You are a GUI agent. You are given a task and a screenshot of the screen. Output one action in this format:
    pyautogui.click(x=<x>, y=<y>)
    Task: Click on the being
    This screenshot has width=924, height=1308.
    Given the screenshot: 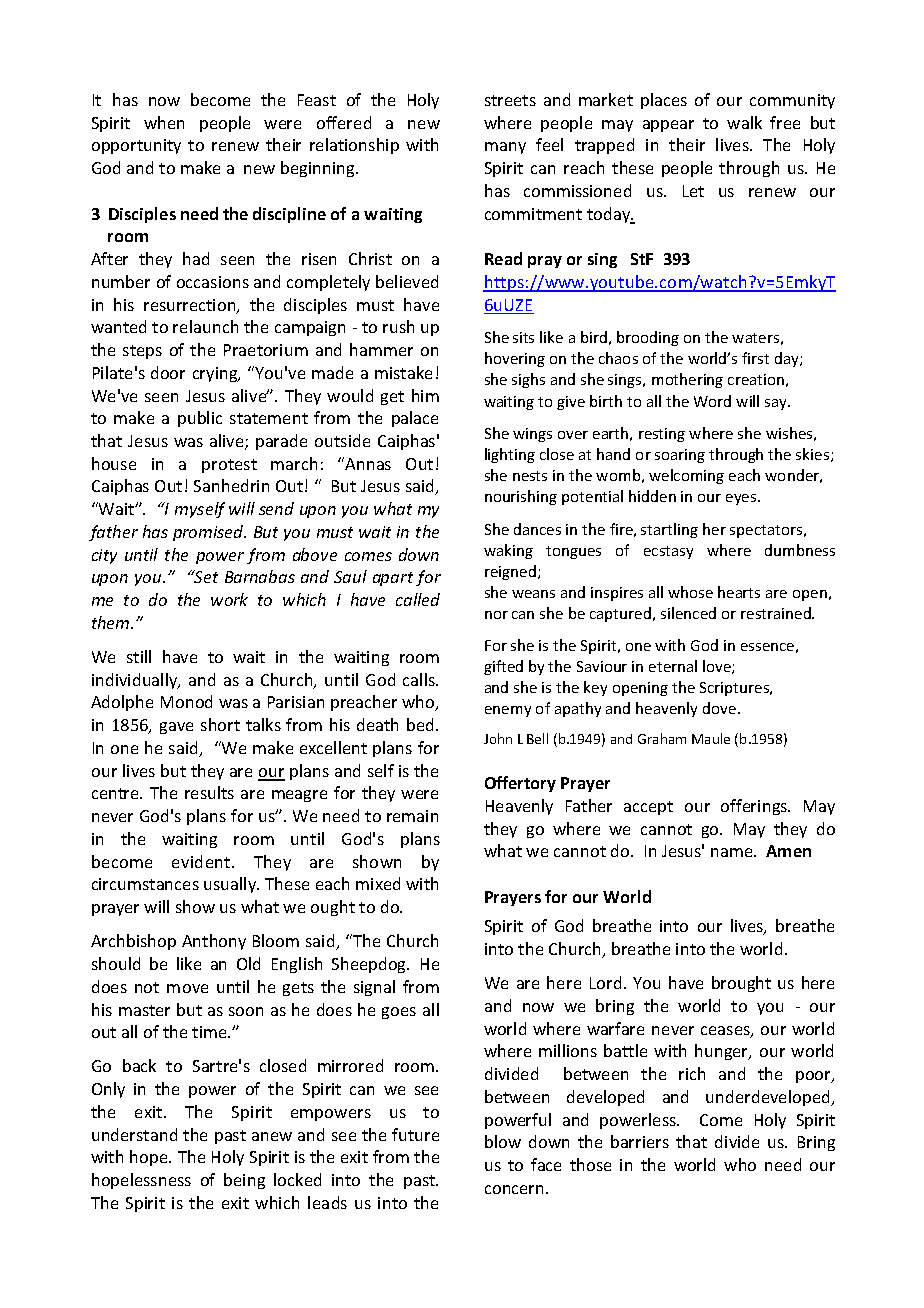 What is the action you would take?
    pyautogui.click(x=244, y=1181)
